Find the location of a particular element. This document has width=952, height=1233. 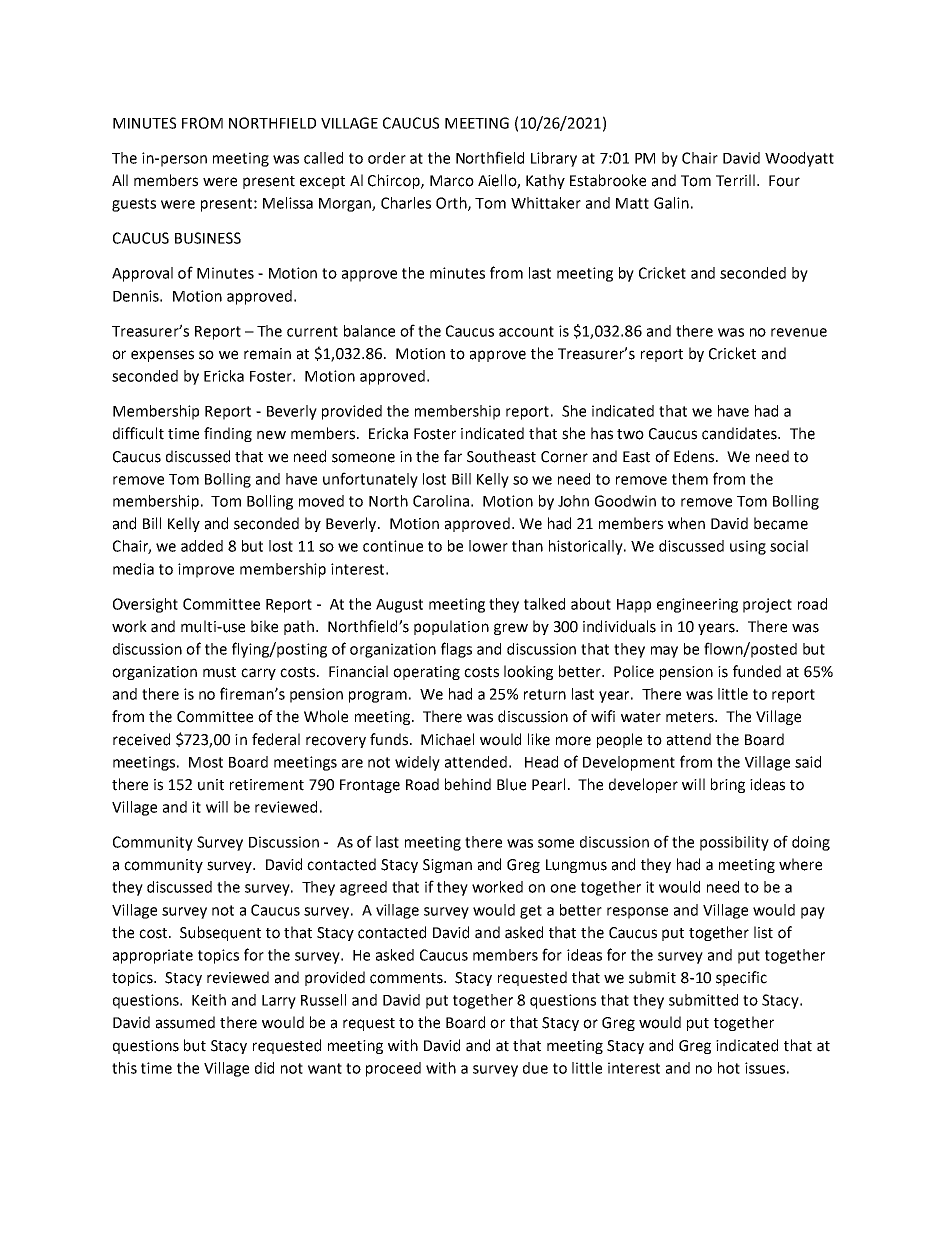

guests is located at coordinates (134, 205).
